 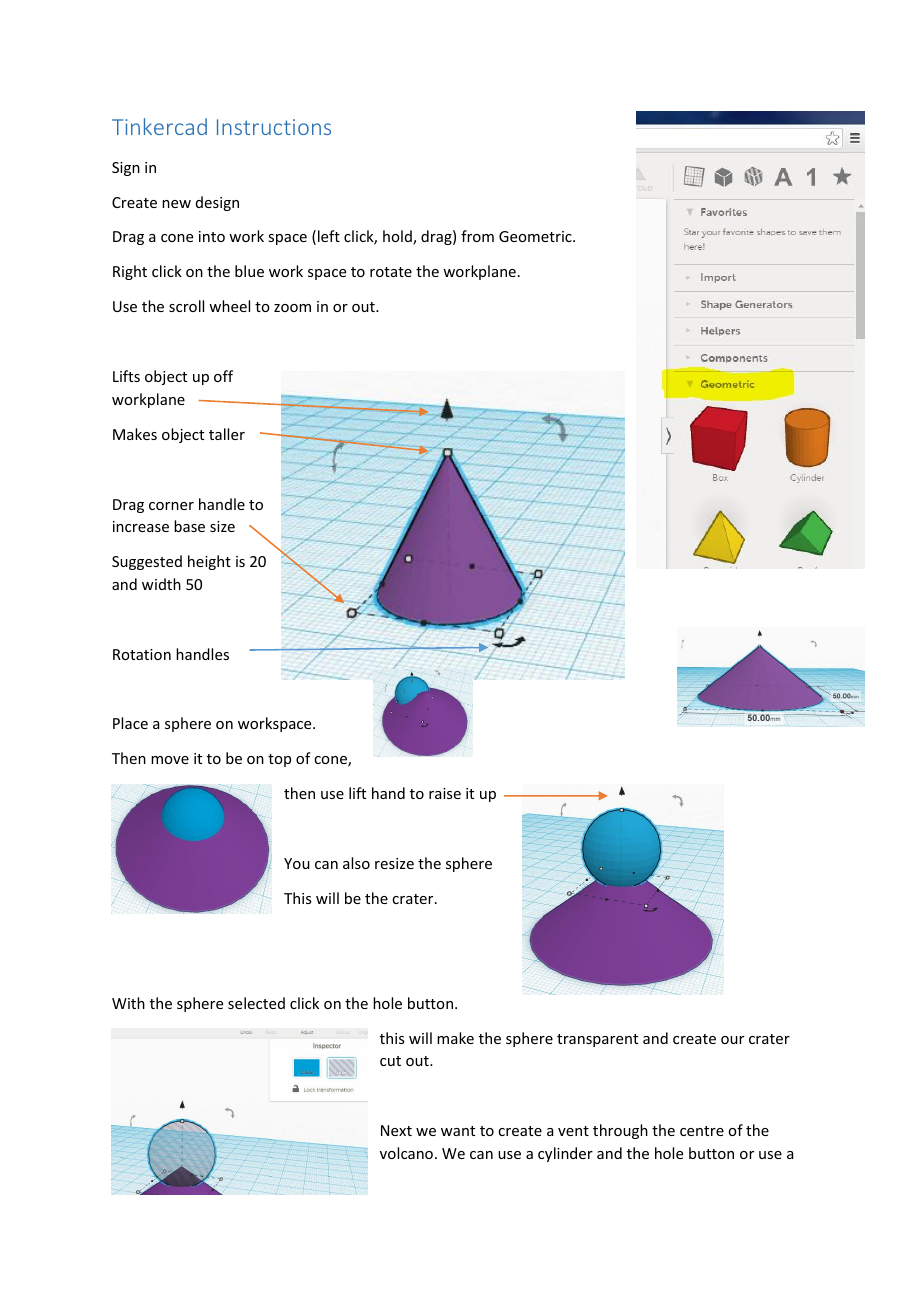 I want to click on raise, so click(x=445, y=793).
